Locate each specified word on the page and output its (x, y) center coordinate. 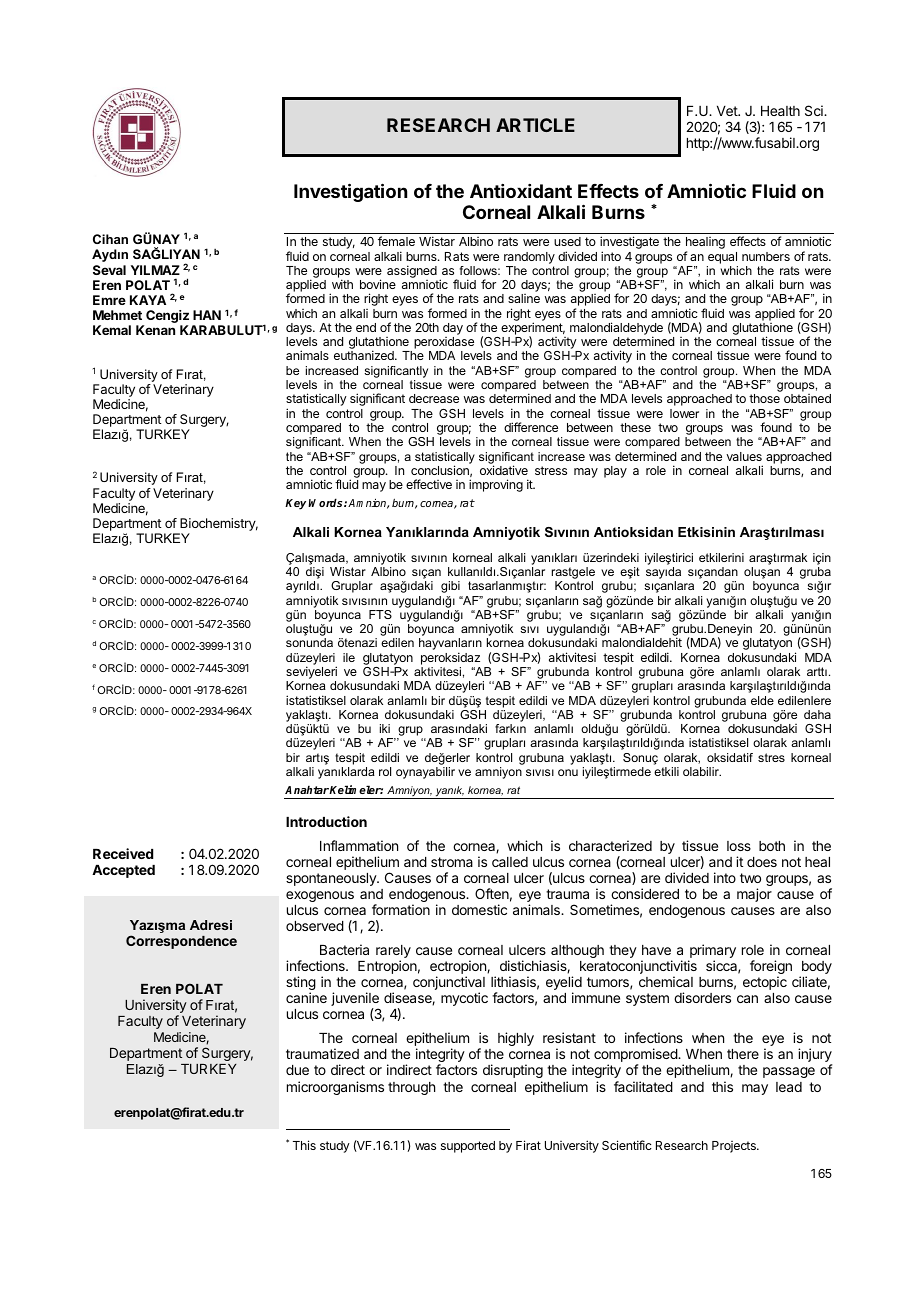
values (744, 456)
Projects (735, 1147)
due (297, 1070)
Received (123, 853)
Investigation (350, 192)
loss (739, 846)
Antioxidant (521, 191)
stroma (452, 862)
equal (722, 258)
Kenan (155, 330)
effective (429, 484)
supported (468, 1147)
